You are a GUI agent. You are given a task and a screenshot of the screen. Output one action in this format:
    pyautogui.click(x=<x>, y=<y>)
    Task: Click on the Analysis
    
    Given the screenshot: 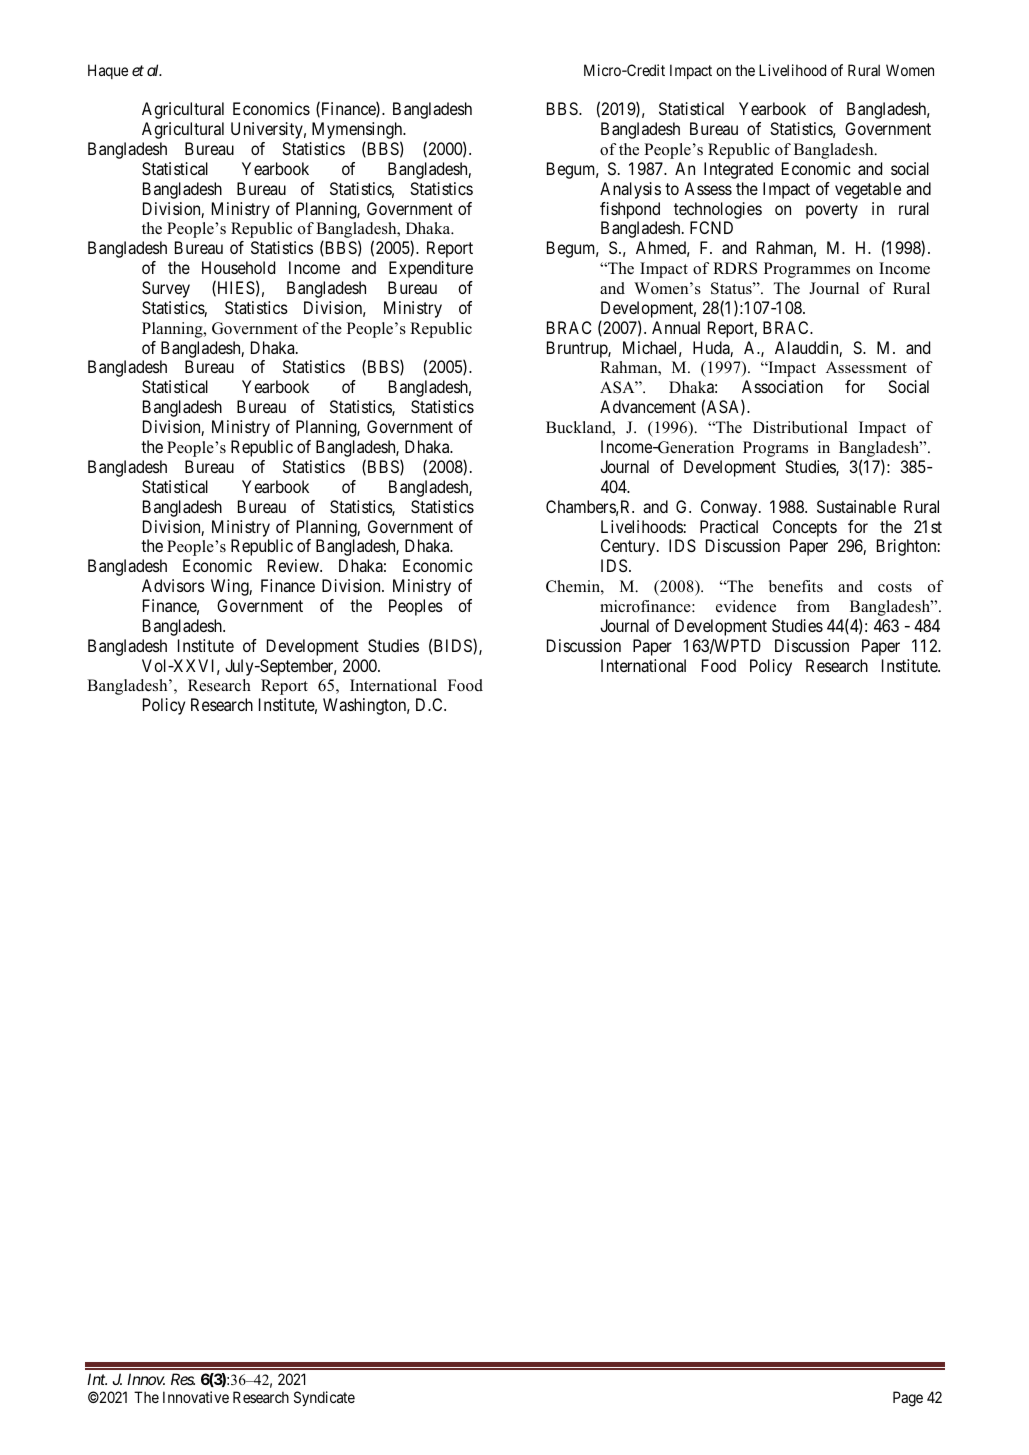 What is the action you would take?
    pyautogui.click(x=630, y=190)
